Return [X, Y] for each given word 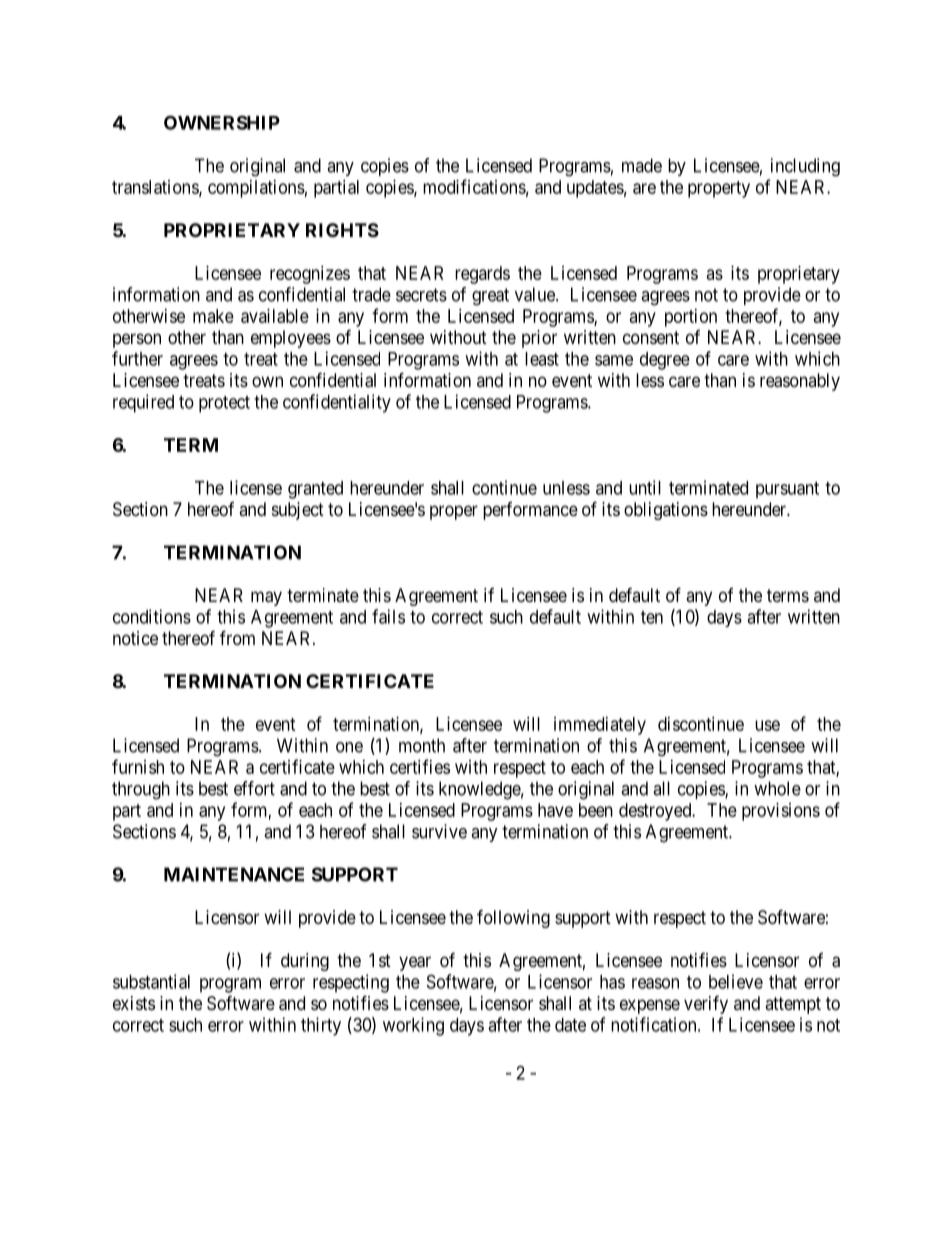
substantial [151, 981]
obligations [666, 511]
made [642, 165]
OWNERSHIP [222, 122]
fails [388, 616]
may [266, 598]
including [805, 167]
